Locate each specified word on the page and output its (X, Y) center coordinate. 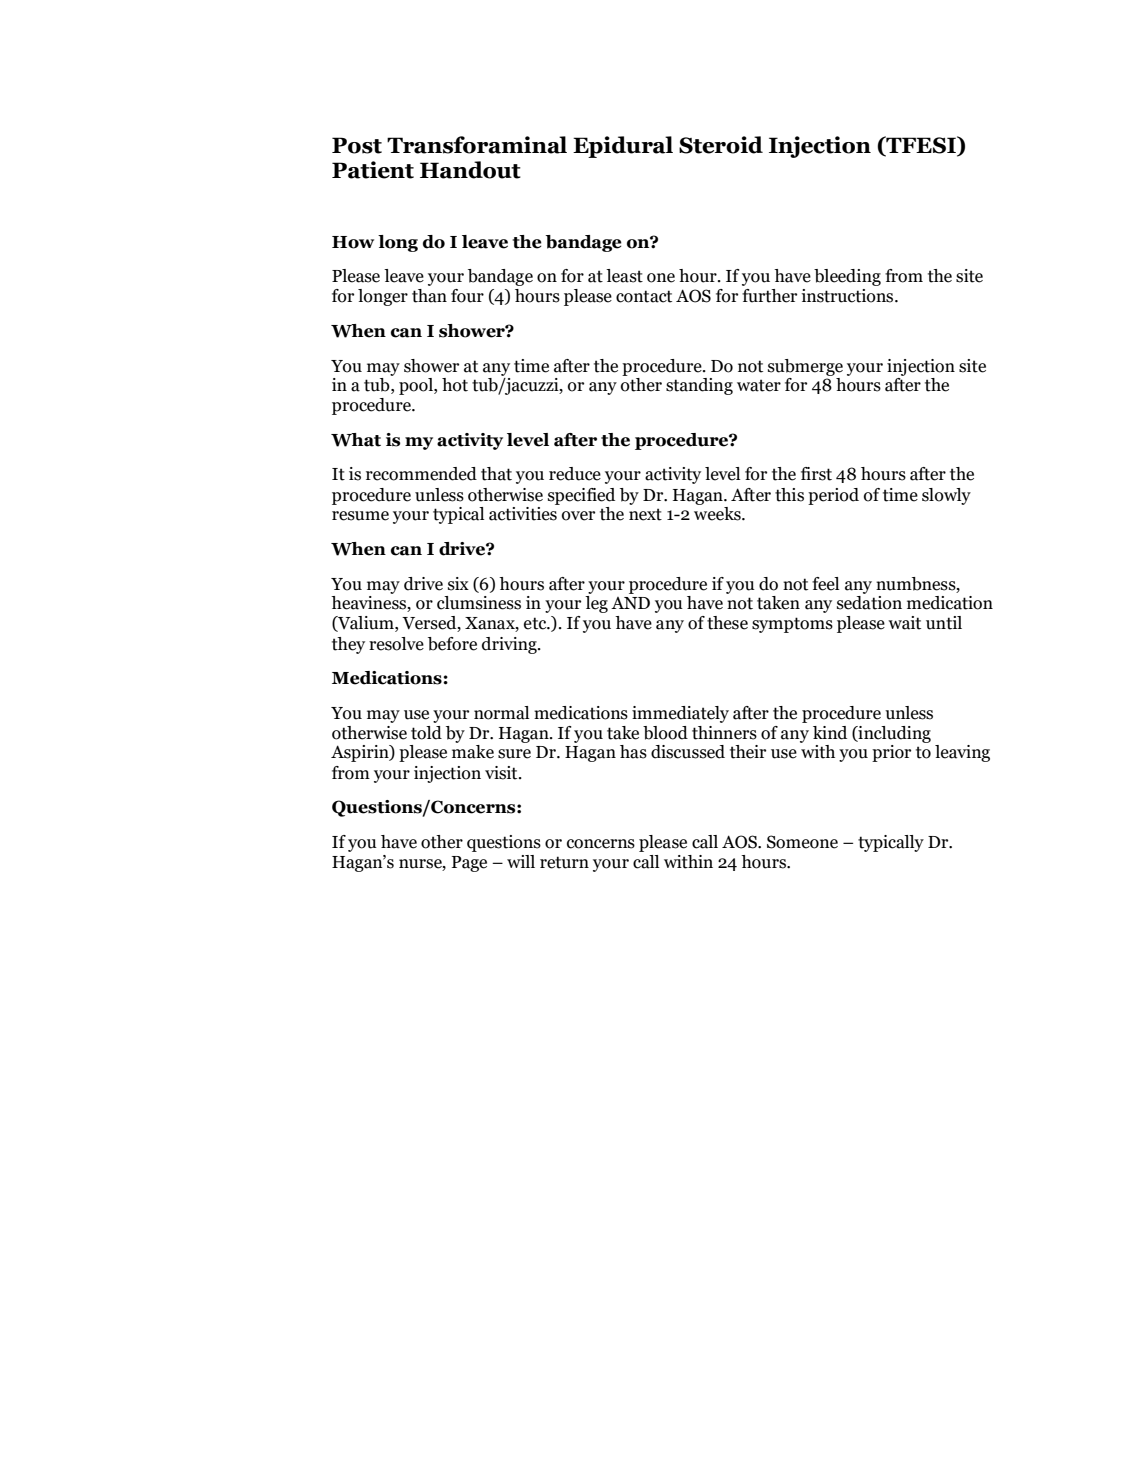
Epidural (623, 147)
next (645, 514)
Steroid (721, 145)
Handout (470, 170)
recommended (421, 474)
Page (469, 864)
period (833, 496)
